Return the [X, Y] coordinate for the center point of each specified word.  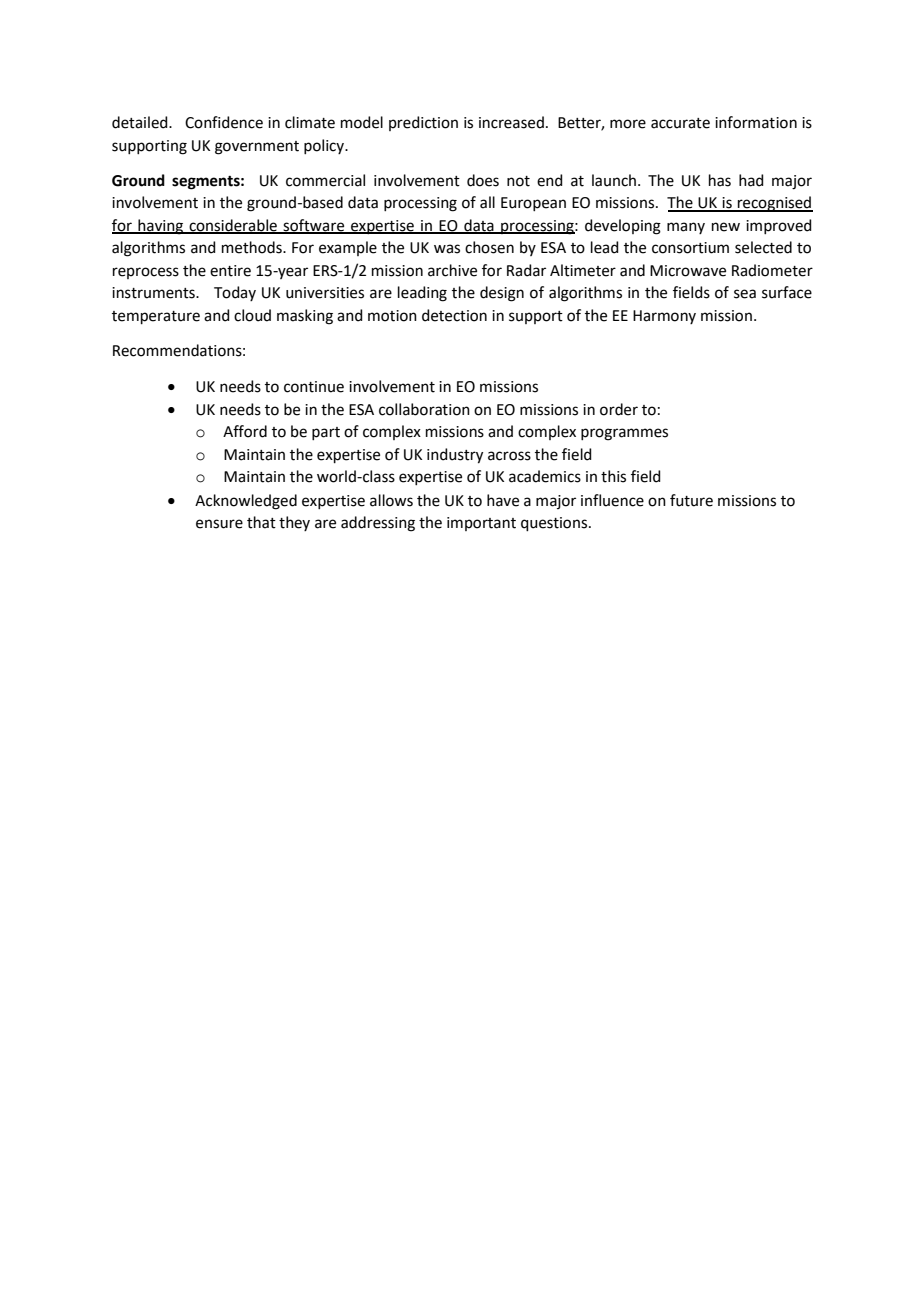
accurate [680, 123]
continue [314, 387]
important [481, 524]
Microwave [688, 271]
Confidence [224, 122]
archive [452, 270]
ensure [219, 524]
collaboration [424, 409]
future [691, 500]
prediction [423, 123]
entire [230, 271]
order [619, 409]
